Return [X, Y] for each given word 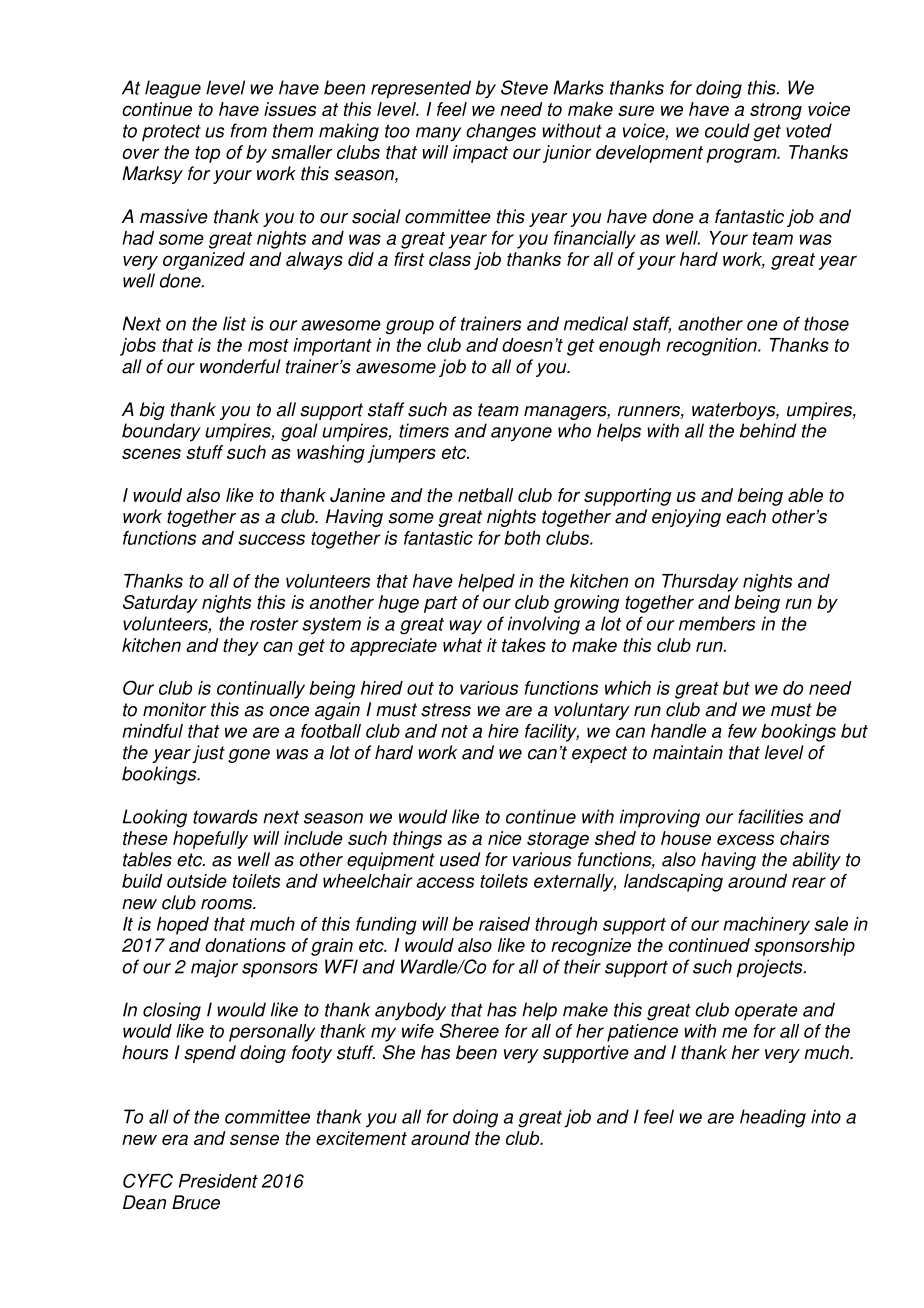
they [241, 647]
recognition [712, 347]
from [249, 130]
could [727, 130]
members [717, 623]
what [463, 645]
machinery [766, 926]
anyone [521, 434]
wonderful [240, 366]
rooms [227, 904]
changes [501, 132]
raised [504, 924]
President [218, 1181]
